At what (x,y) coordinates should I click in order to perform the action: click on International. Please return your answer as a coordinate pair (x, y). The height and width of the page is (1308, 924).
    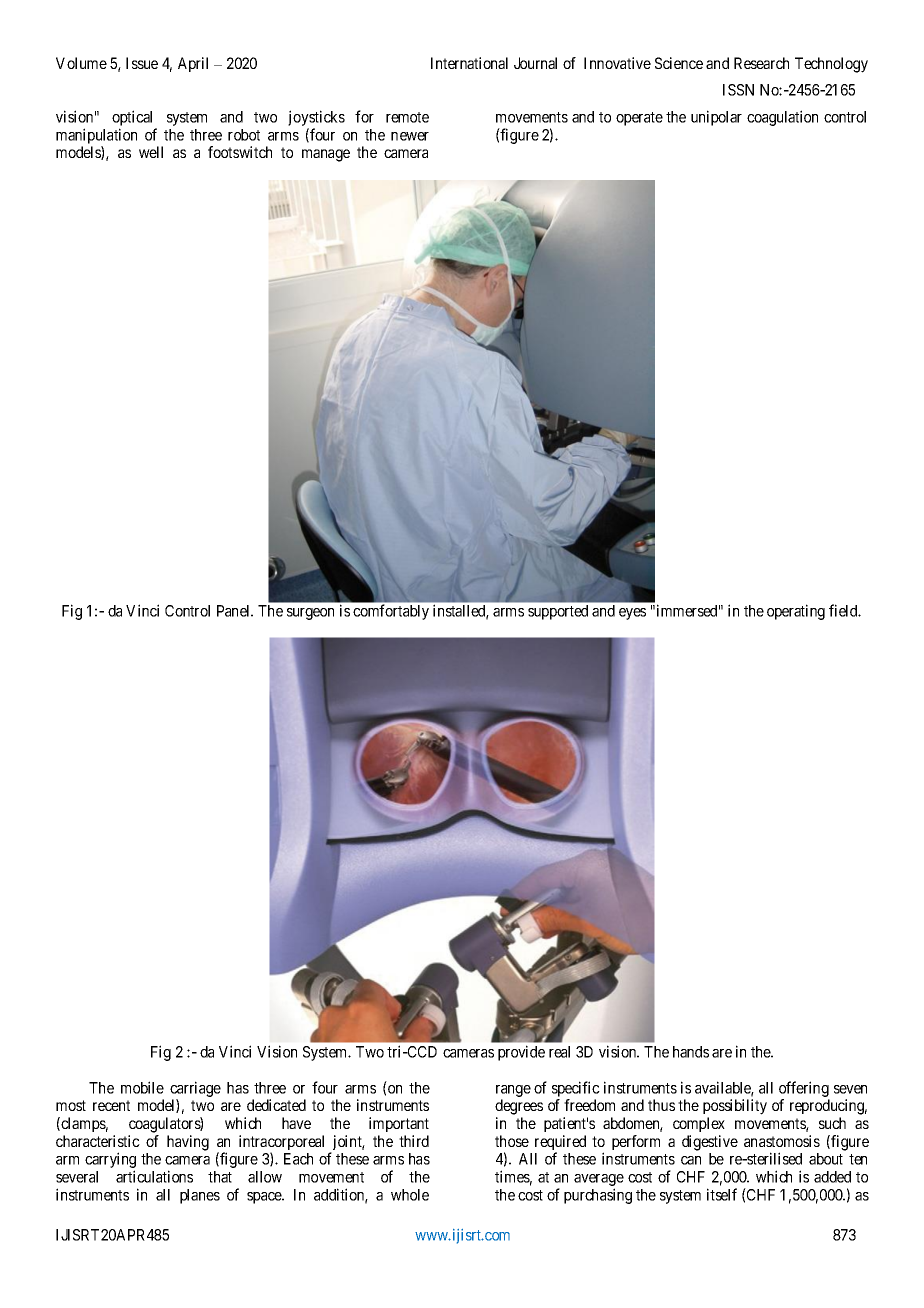
    Looking at the image, I should click on (469, 63).
